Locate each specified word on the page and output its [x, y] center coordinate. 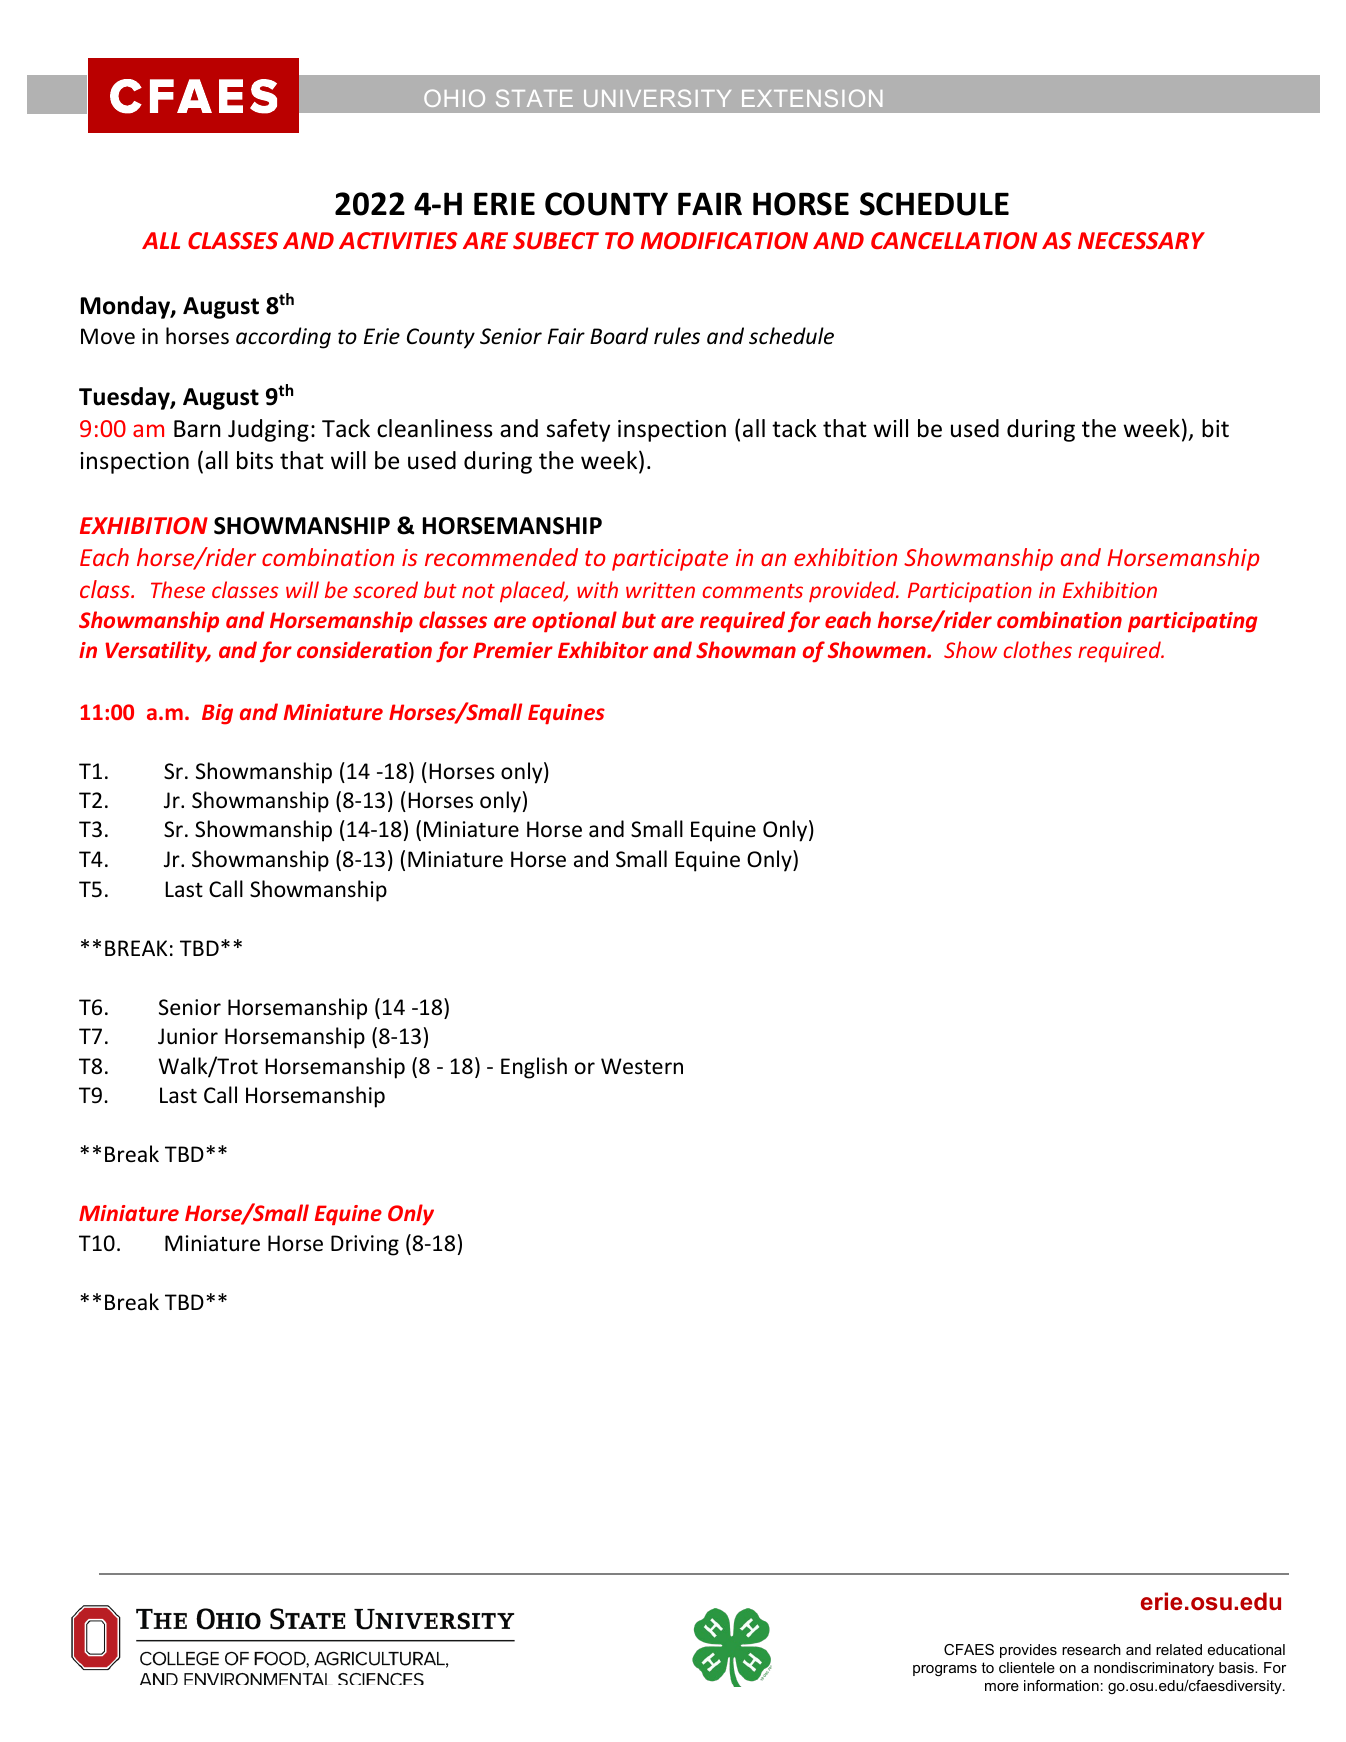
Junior [188, 1036]
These [178, 589]
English [534, 1068]
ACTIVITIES [398, 240]
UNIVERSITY [657, 98]
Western [642, 1066]
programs [945, 1671]
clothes [1037, 649]
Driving [365, 1245]
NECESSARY [1141, 240]
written [660, 590]
